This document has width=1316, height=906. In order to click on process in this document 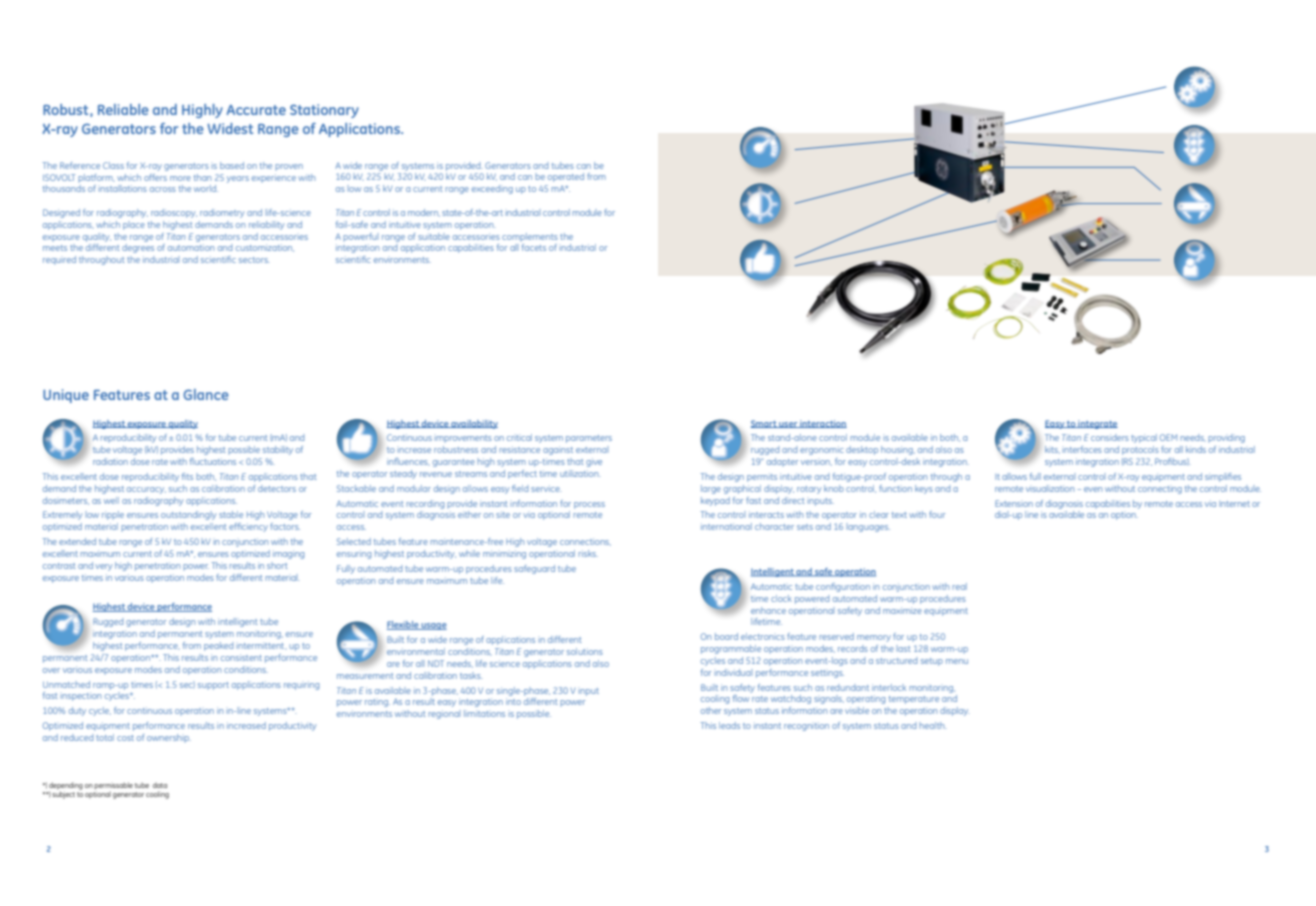, I will do `click(589, 505)`.
